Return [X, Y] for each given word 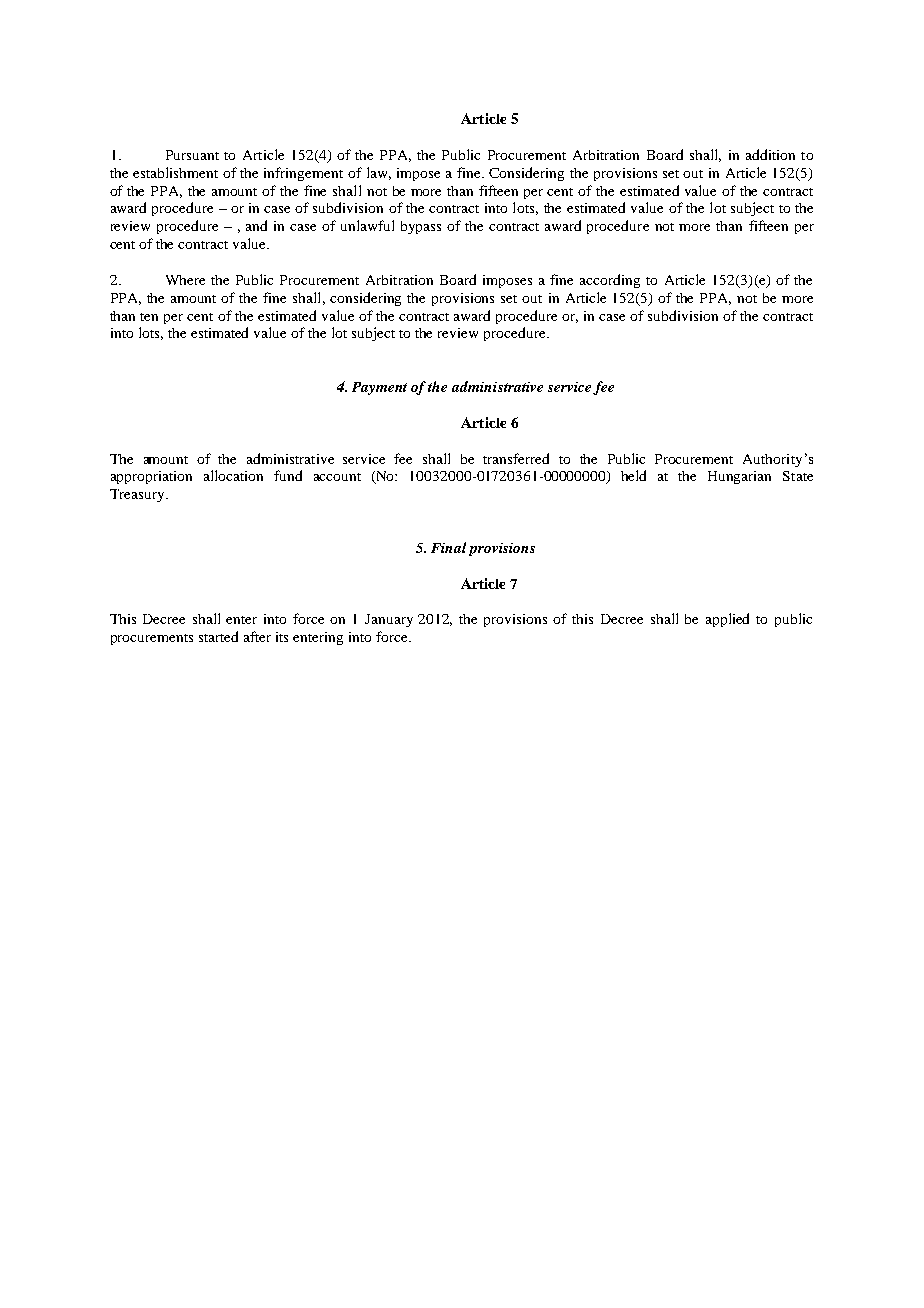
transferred [516, 458]
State [798, 476]
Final [448, 547]
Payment [379, 388]
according [610, 281]
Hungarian [739, 477]
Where [185, 280]
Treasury [138, 495]
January [389, 620]
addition [770, 154]
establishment [175, 172]
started [218, 636]
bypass [421, 227]
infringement [303, 174]
